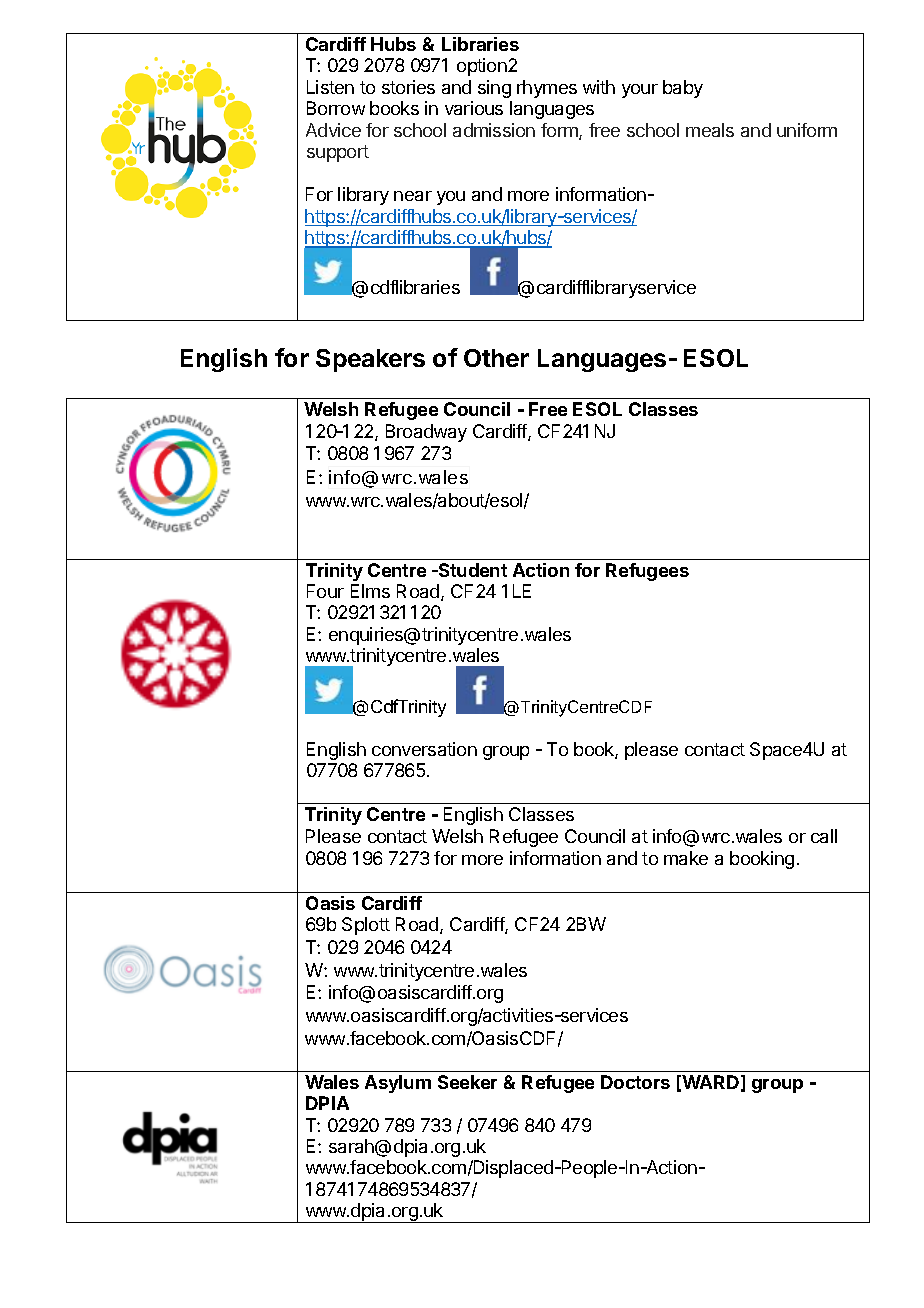 This image has height=1308, width=924. Describe the element at coordinates (471, 570) in the image. I see `Student` at that location.
